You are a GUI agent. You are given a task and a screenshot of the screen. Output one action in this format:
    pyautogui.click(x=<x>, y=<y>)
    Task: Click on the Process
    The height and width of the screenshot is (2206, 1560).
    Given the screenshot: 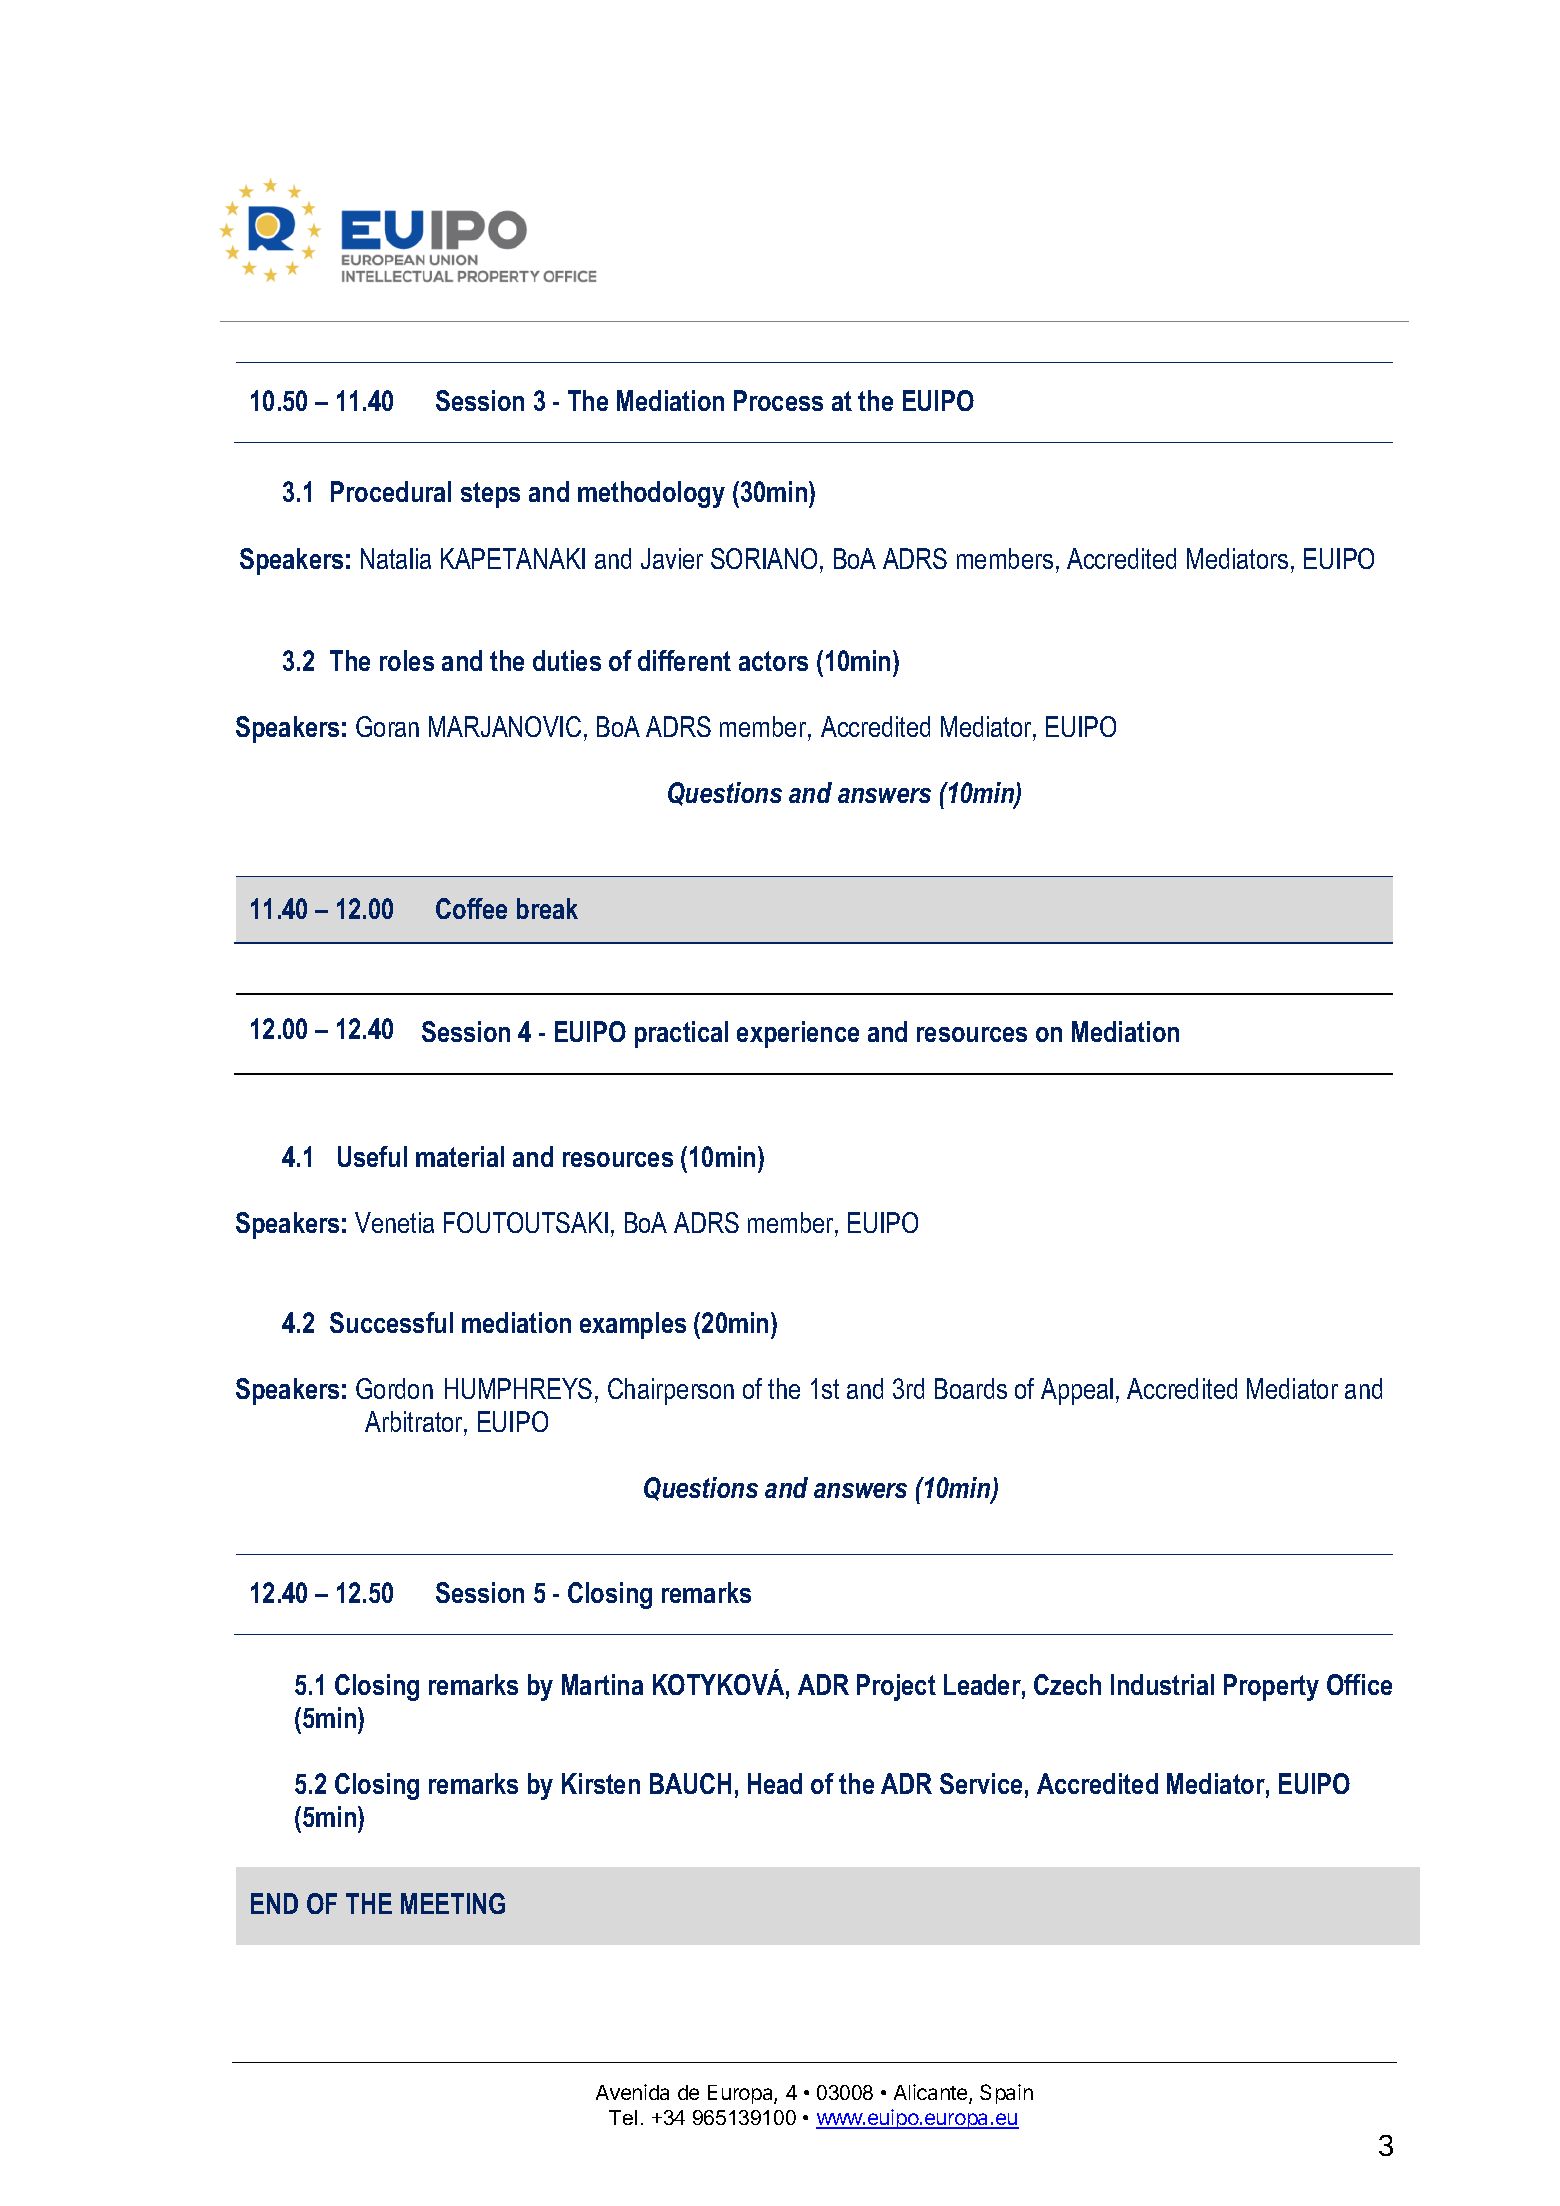 What is the action you would take?
    pyautogui.click(x=778, y=400)
